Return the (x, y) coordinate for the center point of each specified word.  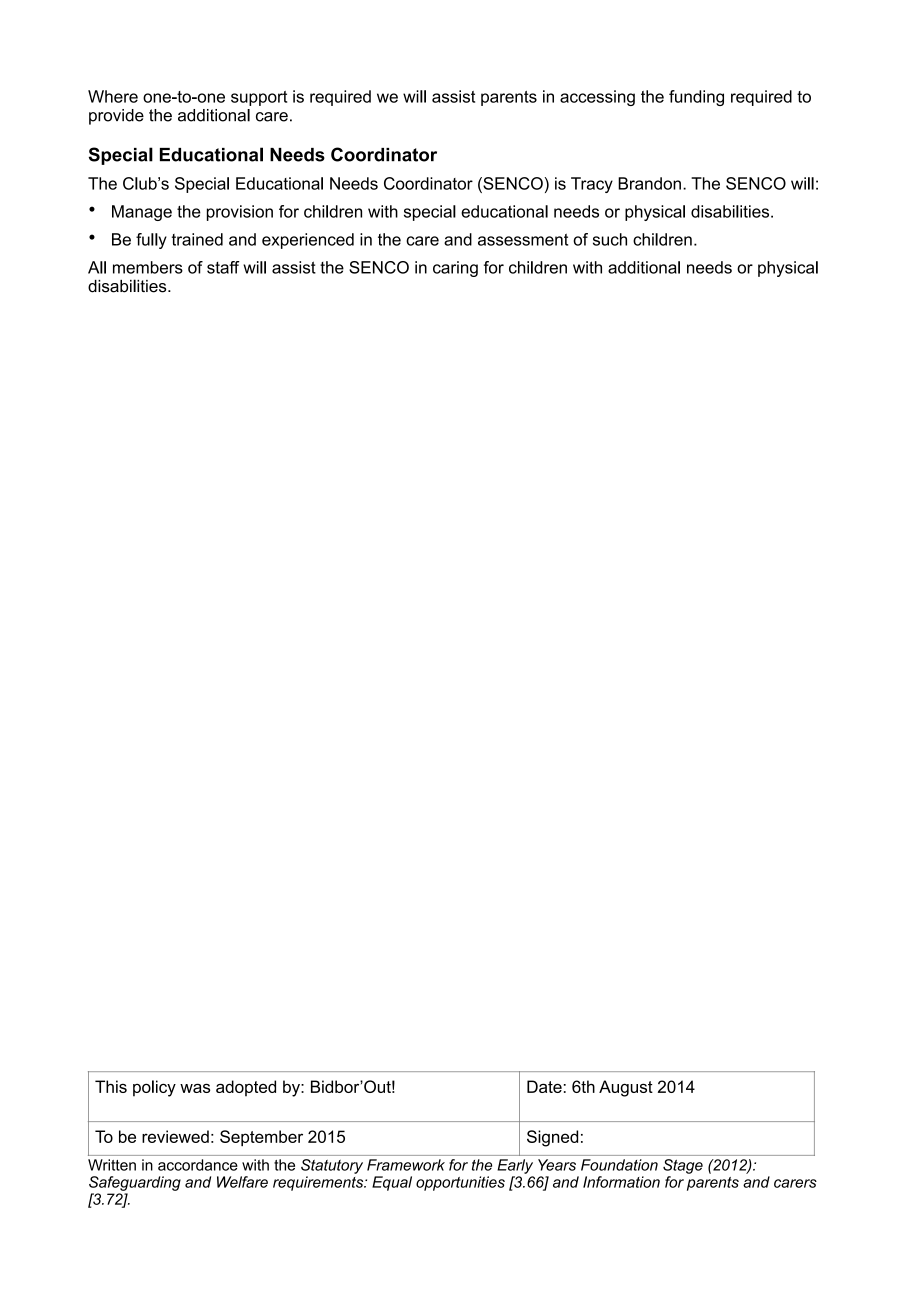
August (626, 1088)
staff (223, 267)
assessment (523, 239)
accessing (597, 98)
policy (154, 1088)
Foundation (619, 1165)
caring (455, 269)
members (148, 267)
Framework (406, 1165)
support (259, 98)
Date (544, 1086)
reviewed (175, 1136)
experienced (308, 241)
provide (116, 117)
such (610, 239)
